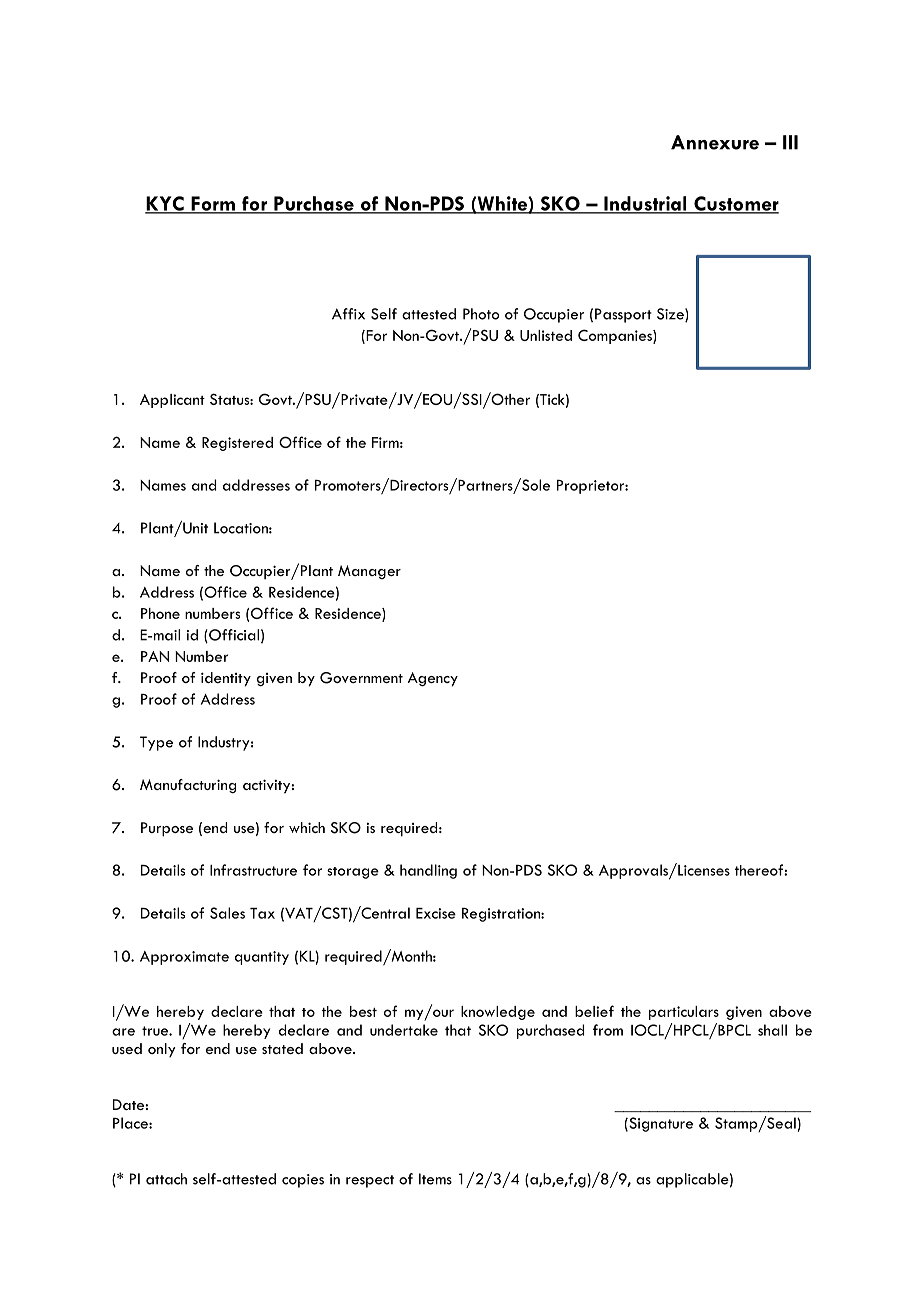 The image size is (924, 1308). Describe the element at coordinates (226, 679) in the screenshot. I see `identity` at that location.
